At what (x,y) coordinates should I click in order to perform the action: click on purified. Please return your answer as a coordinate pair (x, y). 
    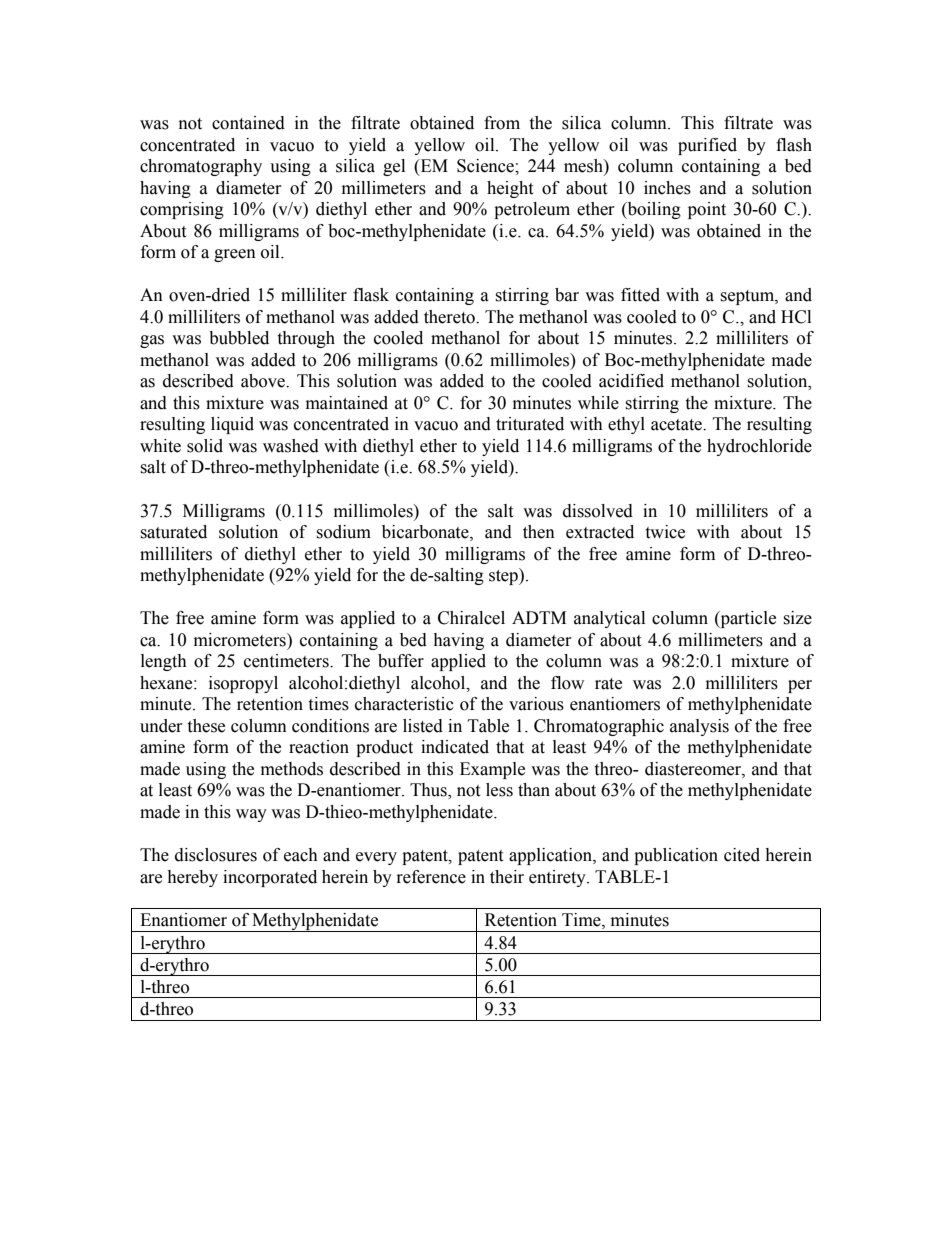
    Looking at the image, I should click on (707, 146).
